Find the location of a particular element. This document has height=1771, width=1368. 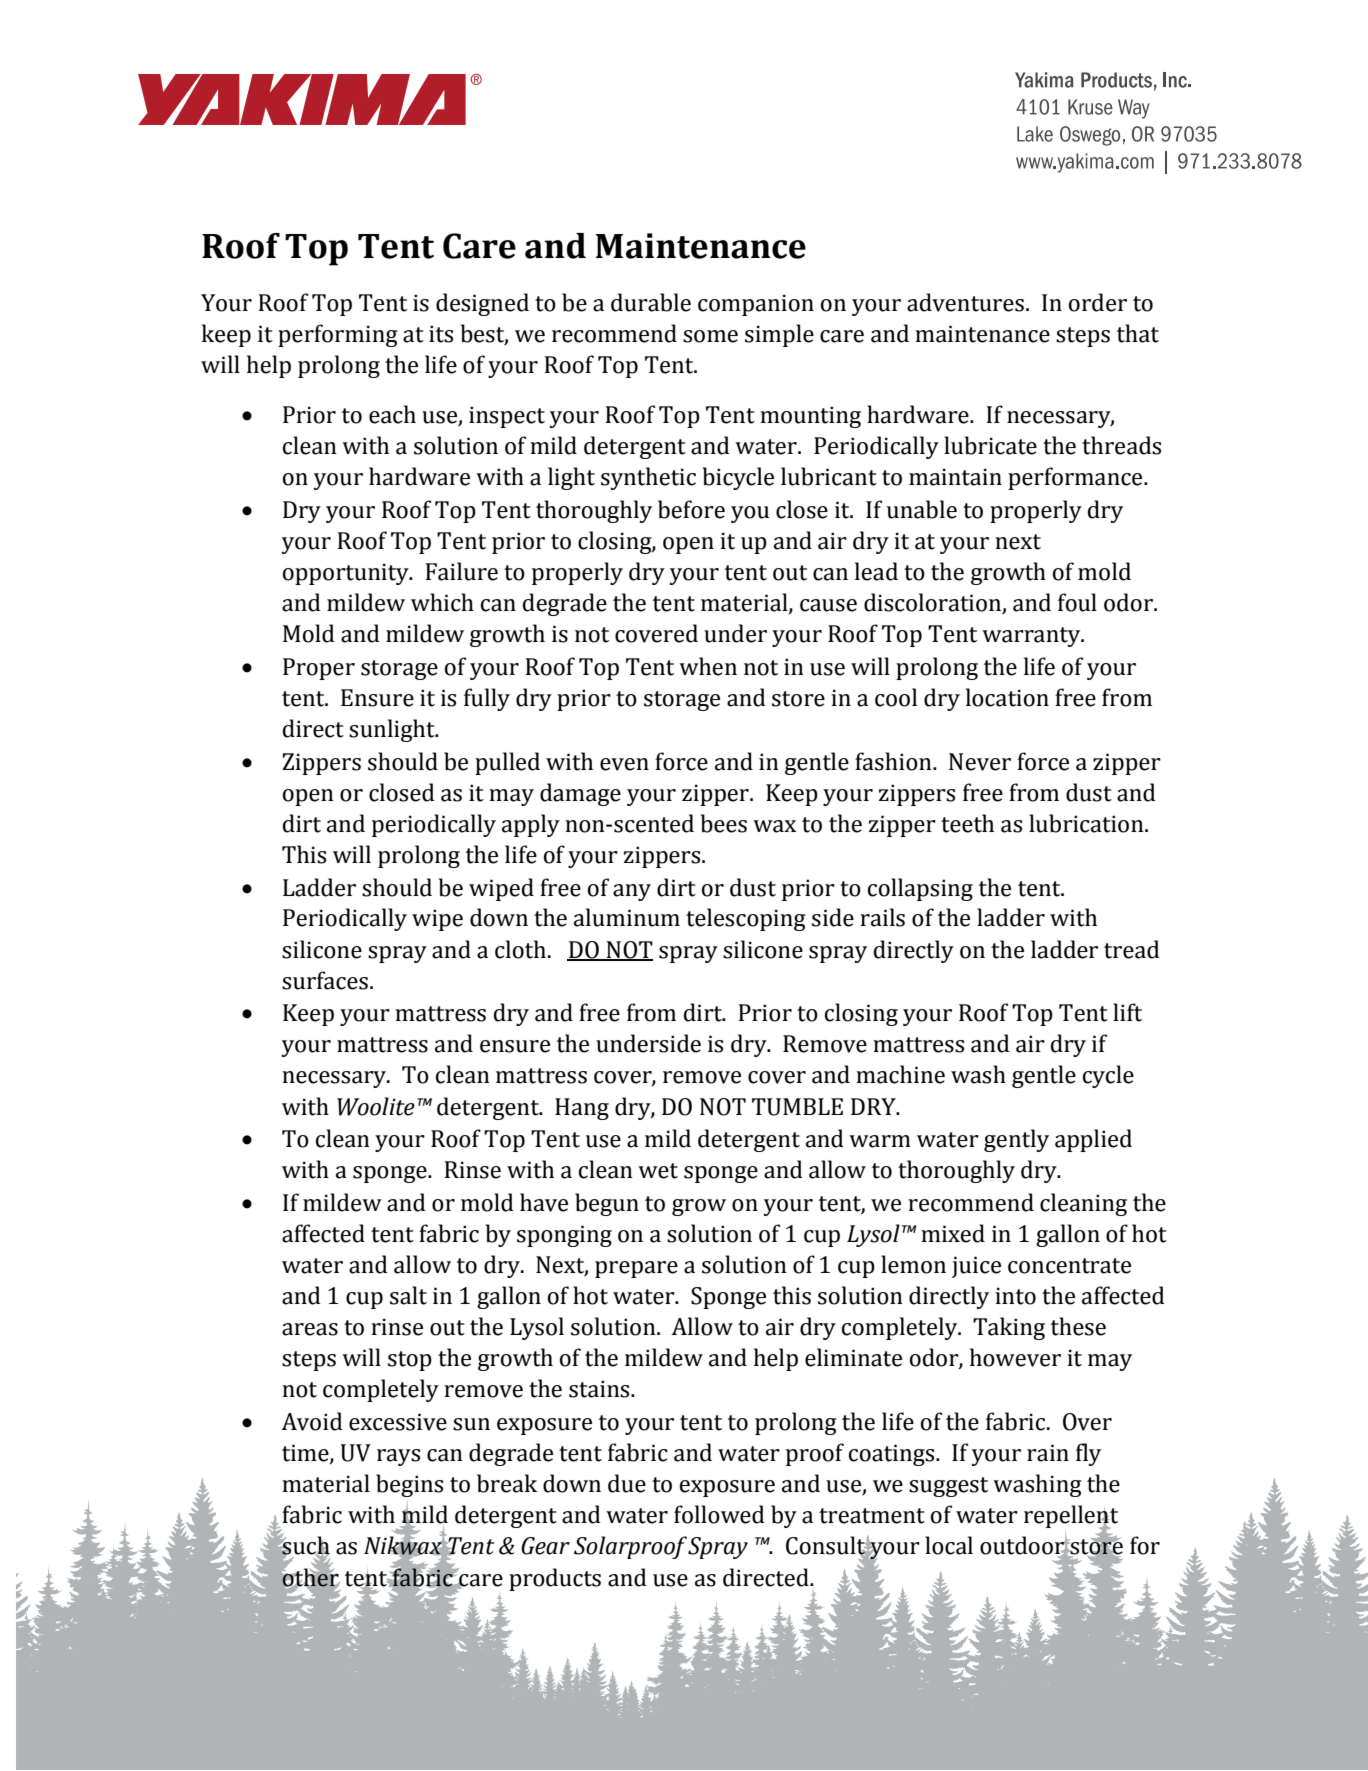

its is located at coordinates (441, 334).
